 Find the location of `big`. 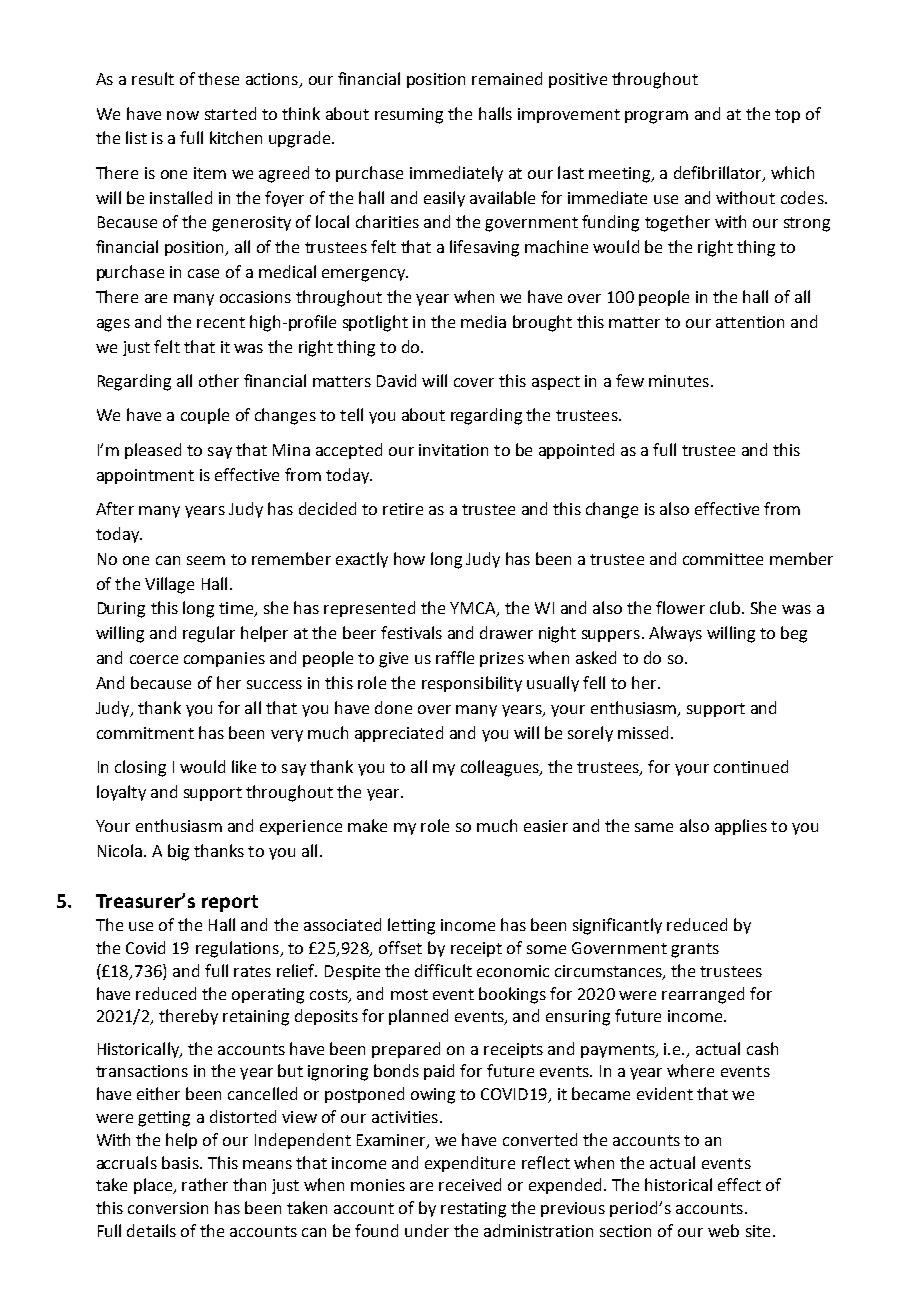

big is located at coordinates (178, 852).
